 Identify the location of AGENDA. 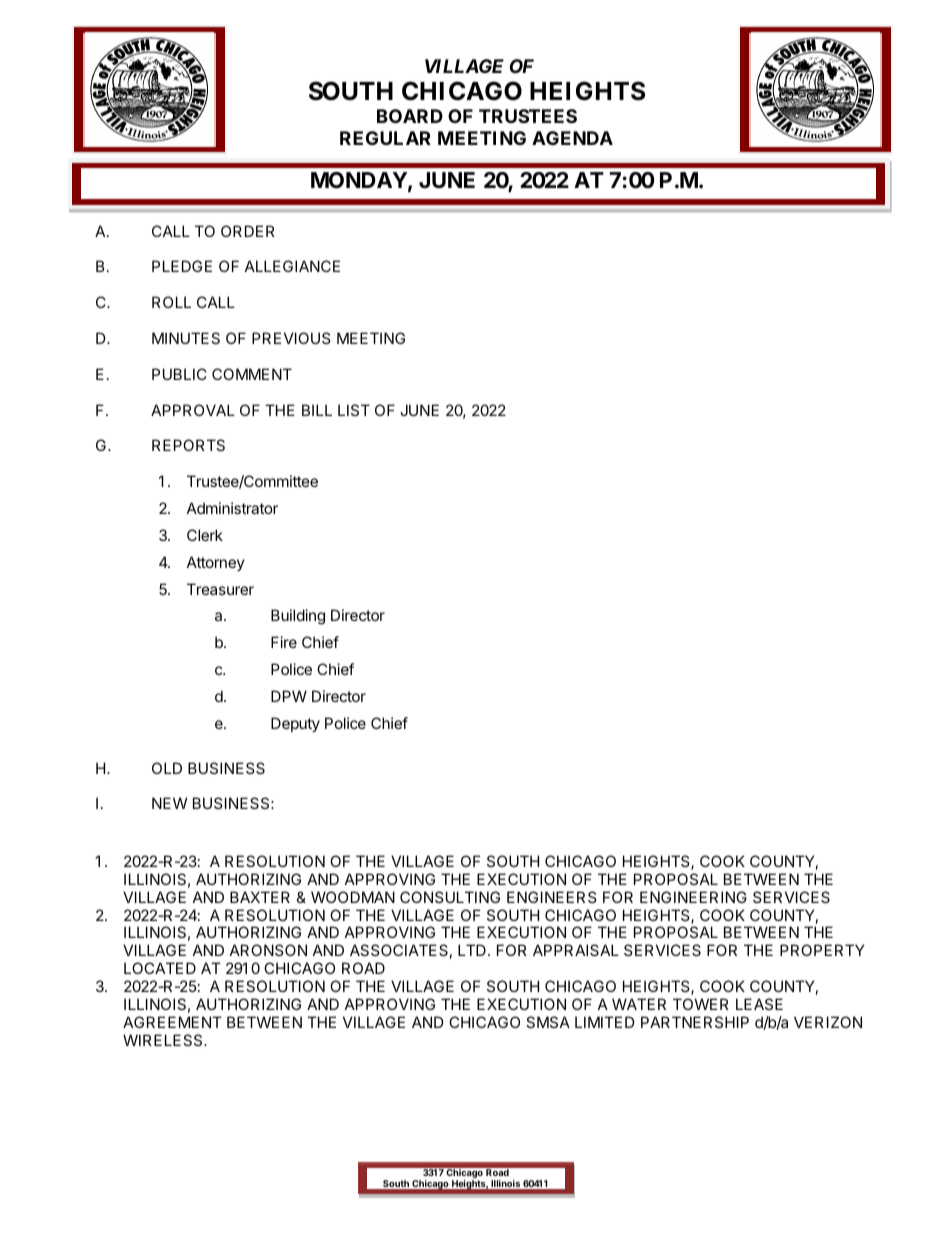
(572, 138).
